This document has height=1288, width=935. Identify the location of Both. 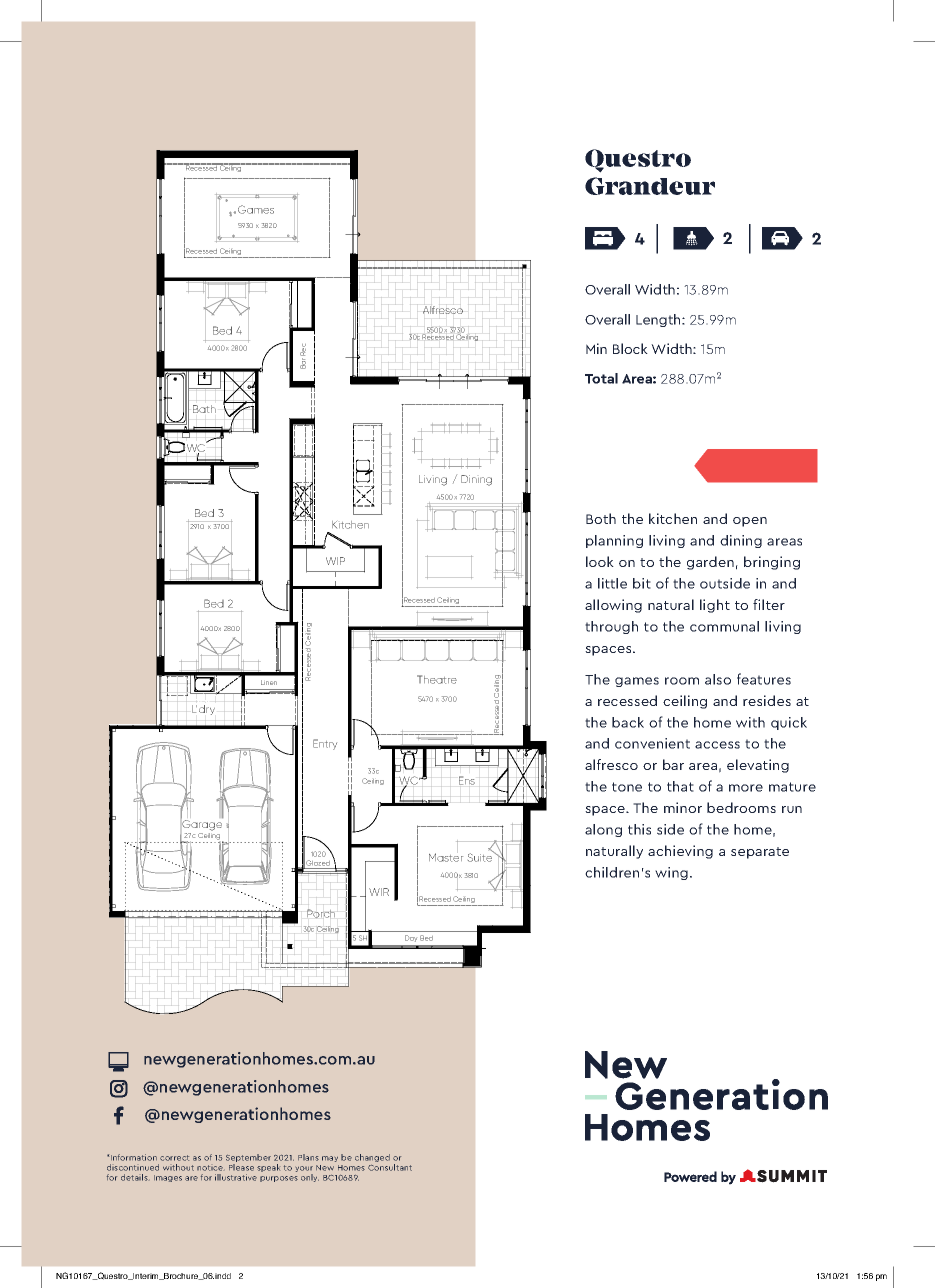
(601, 518).
